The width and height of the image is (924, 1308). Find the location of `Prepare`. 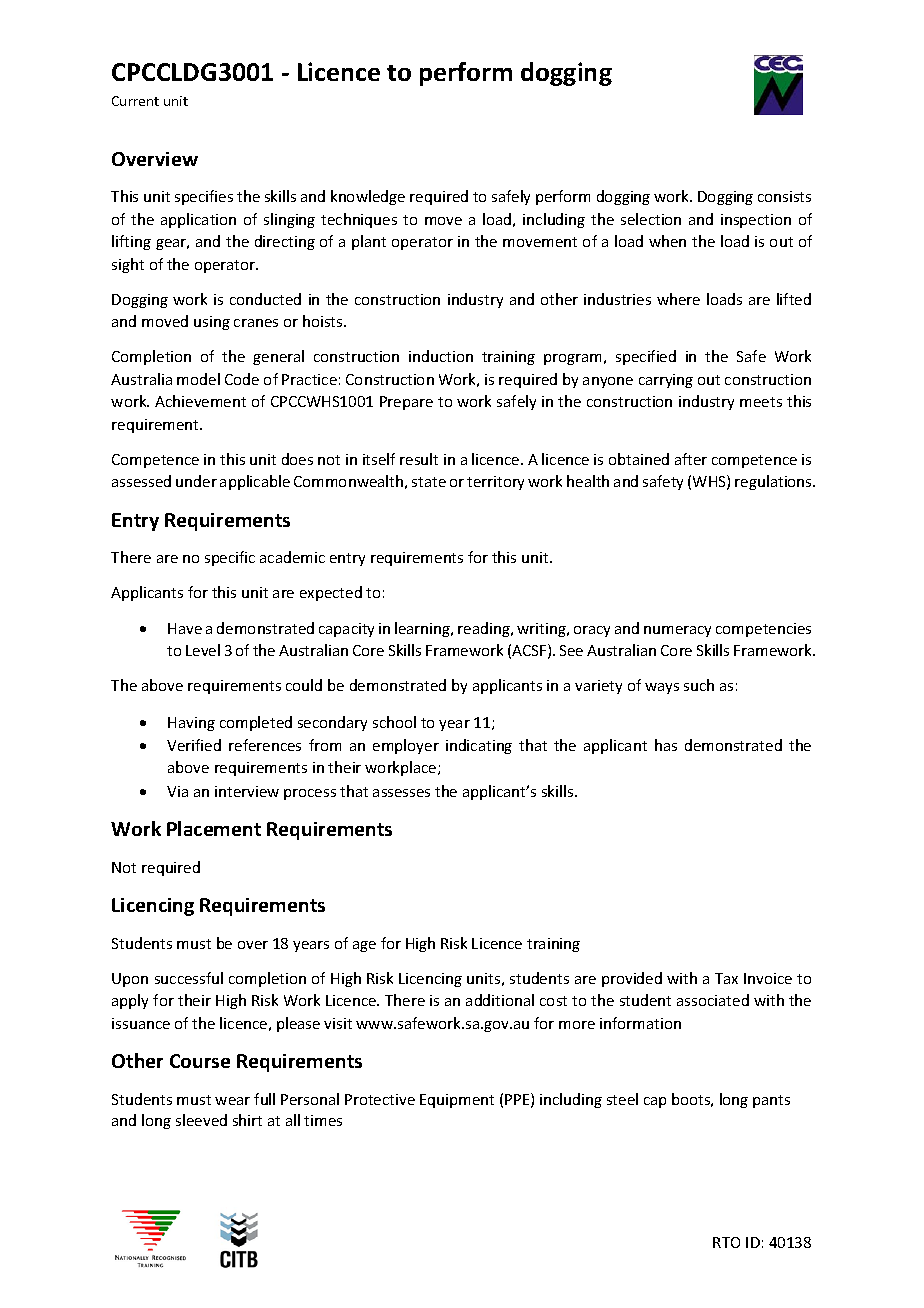

Prepare is located at coordinates (406, 403).
